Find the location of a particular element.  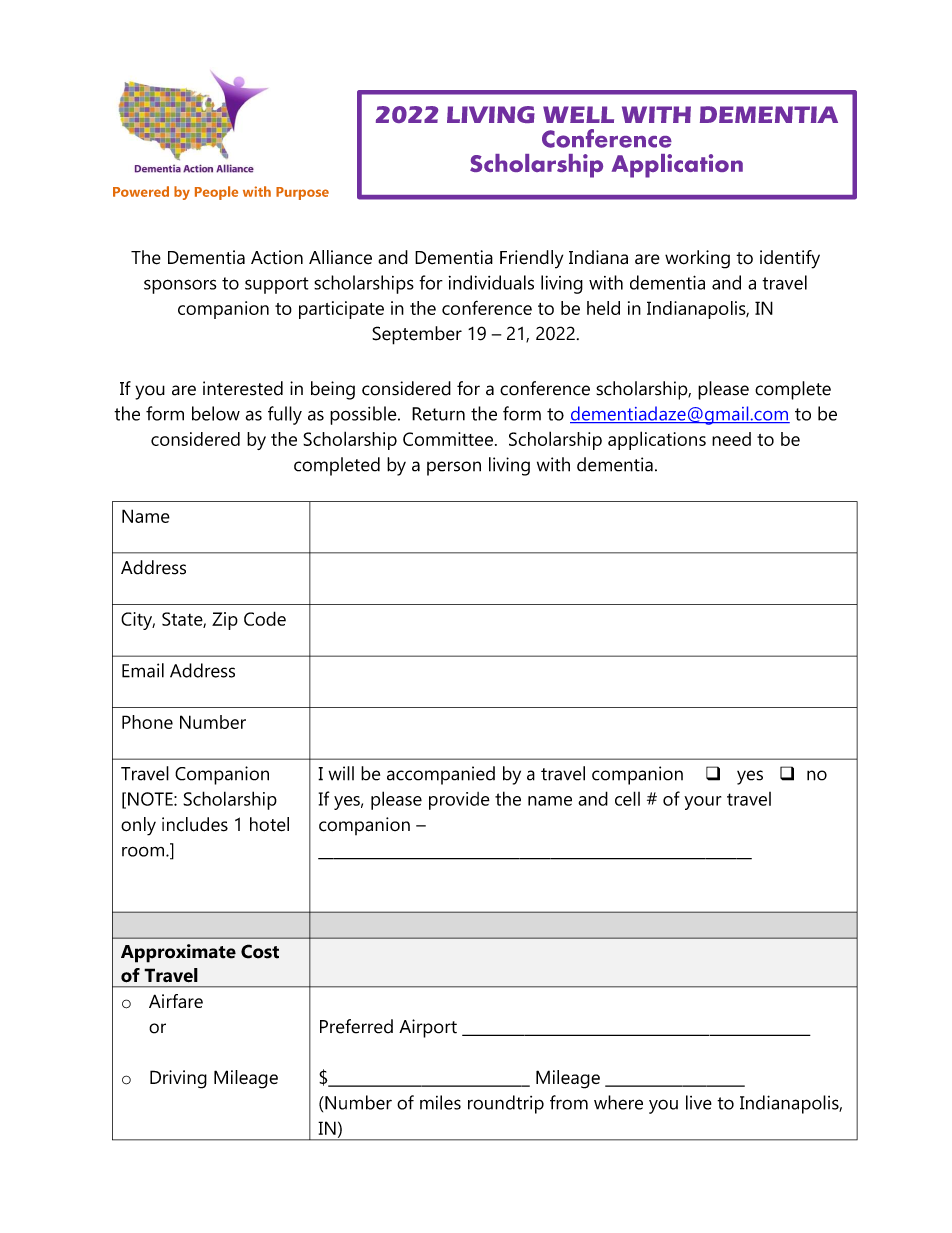

Driving is located at coordinates (178, 1079).
